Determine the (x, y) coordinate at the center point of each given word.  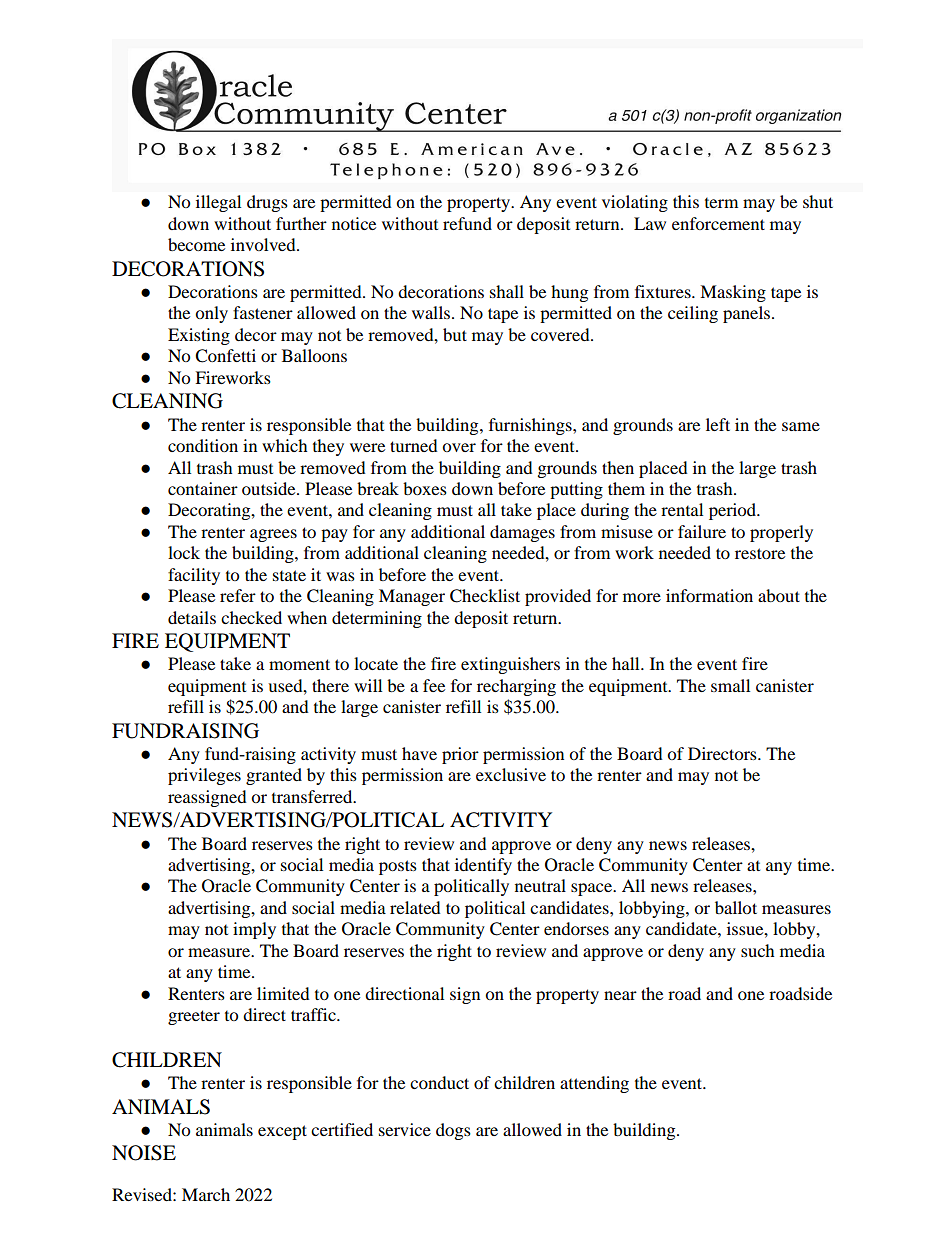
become (196, 244)
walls (432, 312)
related (415, 907)
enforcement (718, 223)
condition (203, 445)
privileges (204, 776)
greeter (194, 1017)
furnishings (531, 426)
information (709, 595)
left (718, 424)
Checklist (485, 596)
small (730, 685)
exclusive (511, 774)
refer (238, 595)
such (758, 950)
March (206, 1194)
